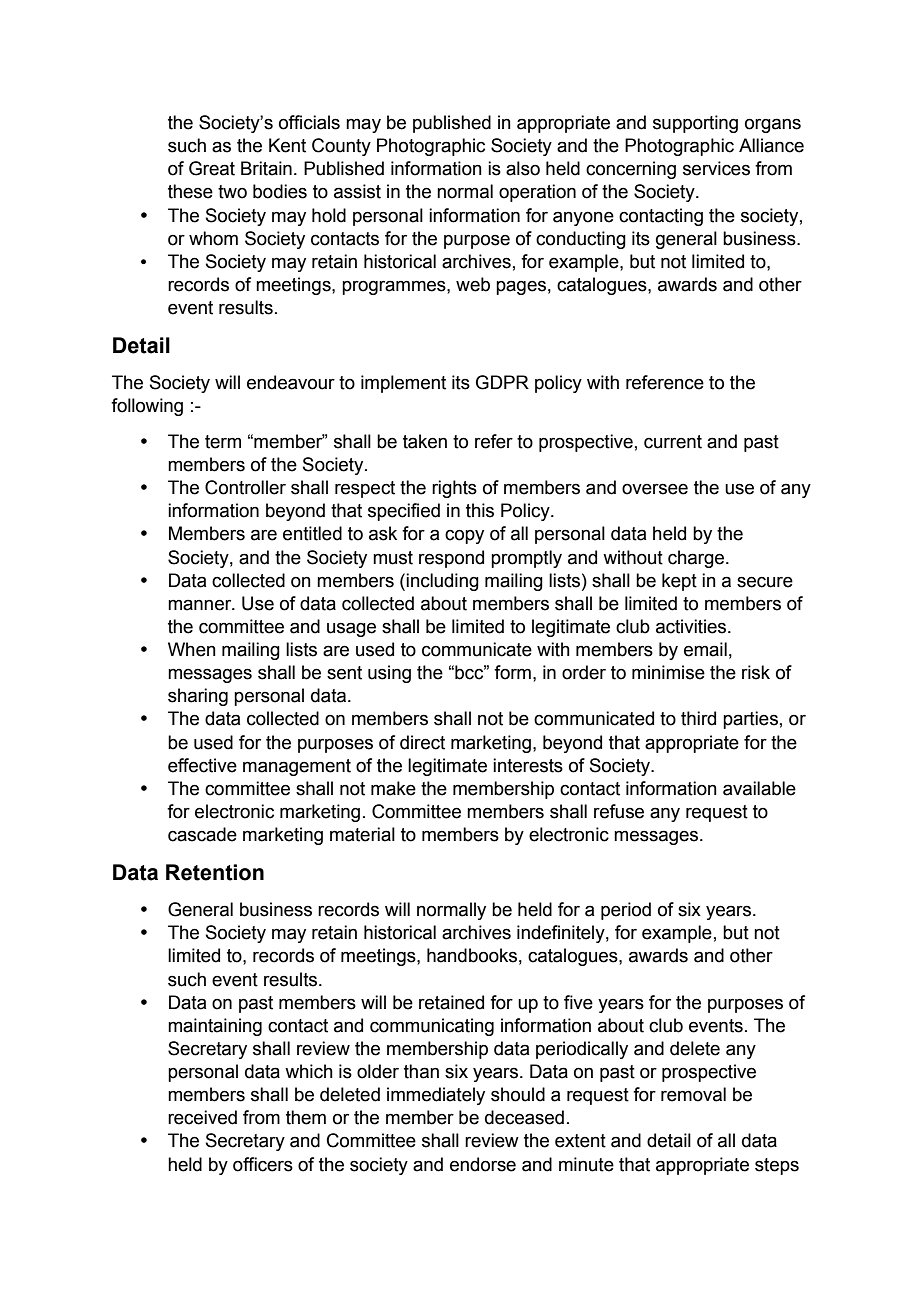 The height and width of the screenshot is (1308, 924). What do you see at coordinates (245, 487) in the screenshot?
I see `Controller` at bounding box center [245, 487].
